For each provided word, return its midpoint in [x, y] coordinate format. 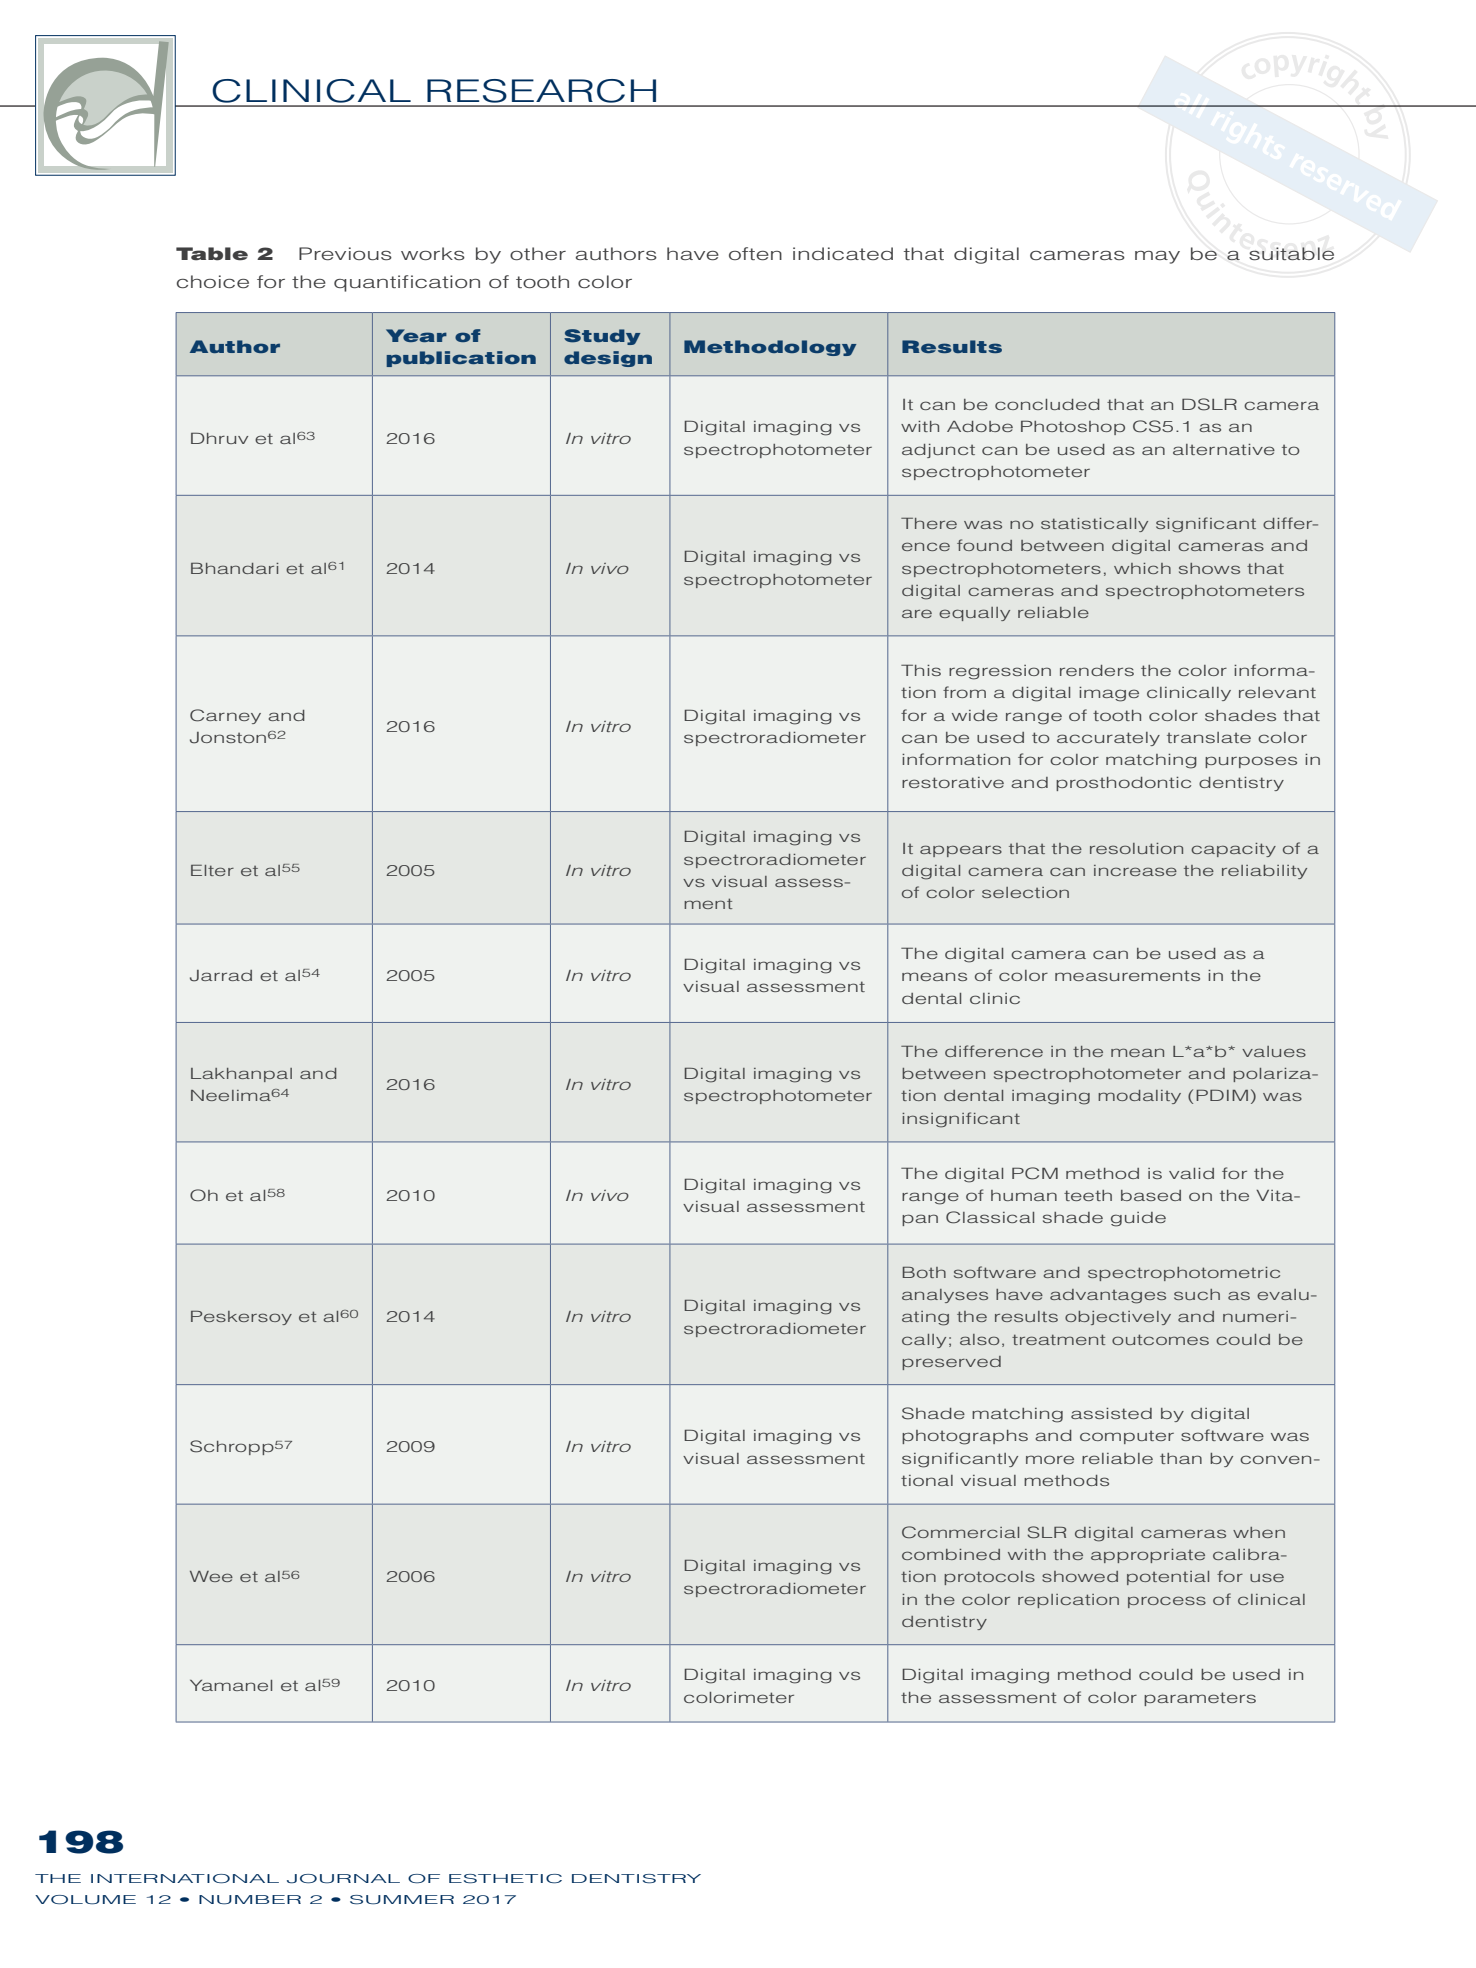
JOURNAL [343, 1879]
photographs [965, 1437]
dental [931, 998]
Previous [345, 253]
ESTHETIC [505, 1879]
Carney [225, 716]
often [755, 253]
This [921, 670]
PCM [1035, 1173]
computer [1127, 1437]
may [1157, 257]
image [1109, 694]
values [1274, 1051]
